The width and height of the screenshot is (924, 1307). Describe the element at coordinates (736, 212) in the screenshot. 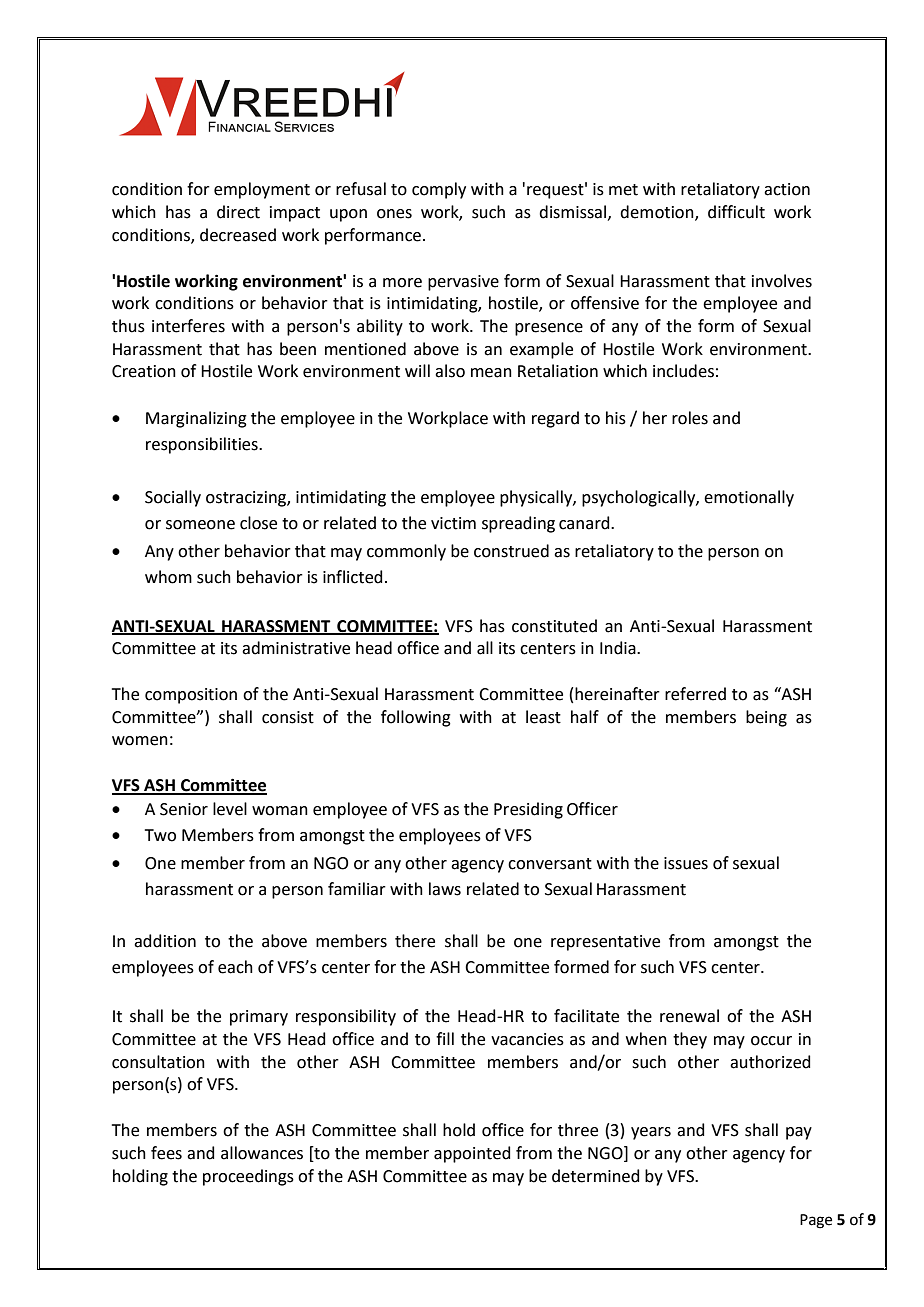

I see `difficult` at that location.
